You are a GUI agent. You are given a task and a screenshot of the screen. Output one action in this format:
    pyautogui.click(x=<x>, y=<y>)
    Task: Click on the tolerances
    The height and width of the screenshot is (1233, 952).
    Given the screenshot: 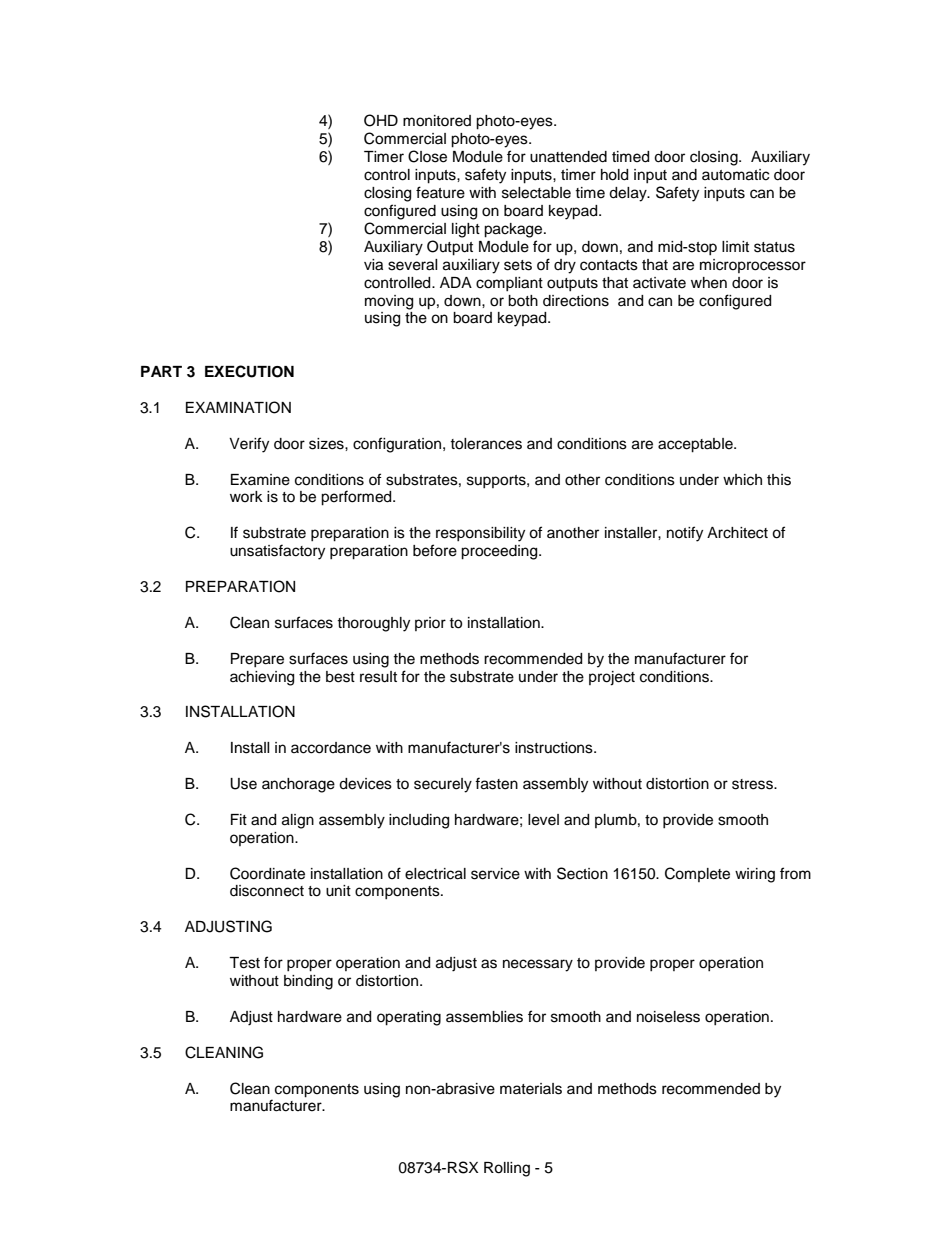 What is the action you would take?
    pyautogui.click(x=486, y=444)
